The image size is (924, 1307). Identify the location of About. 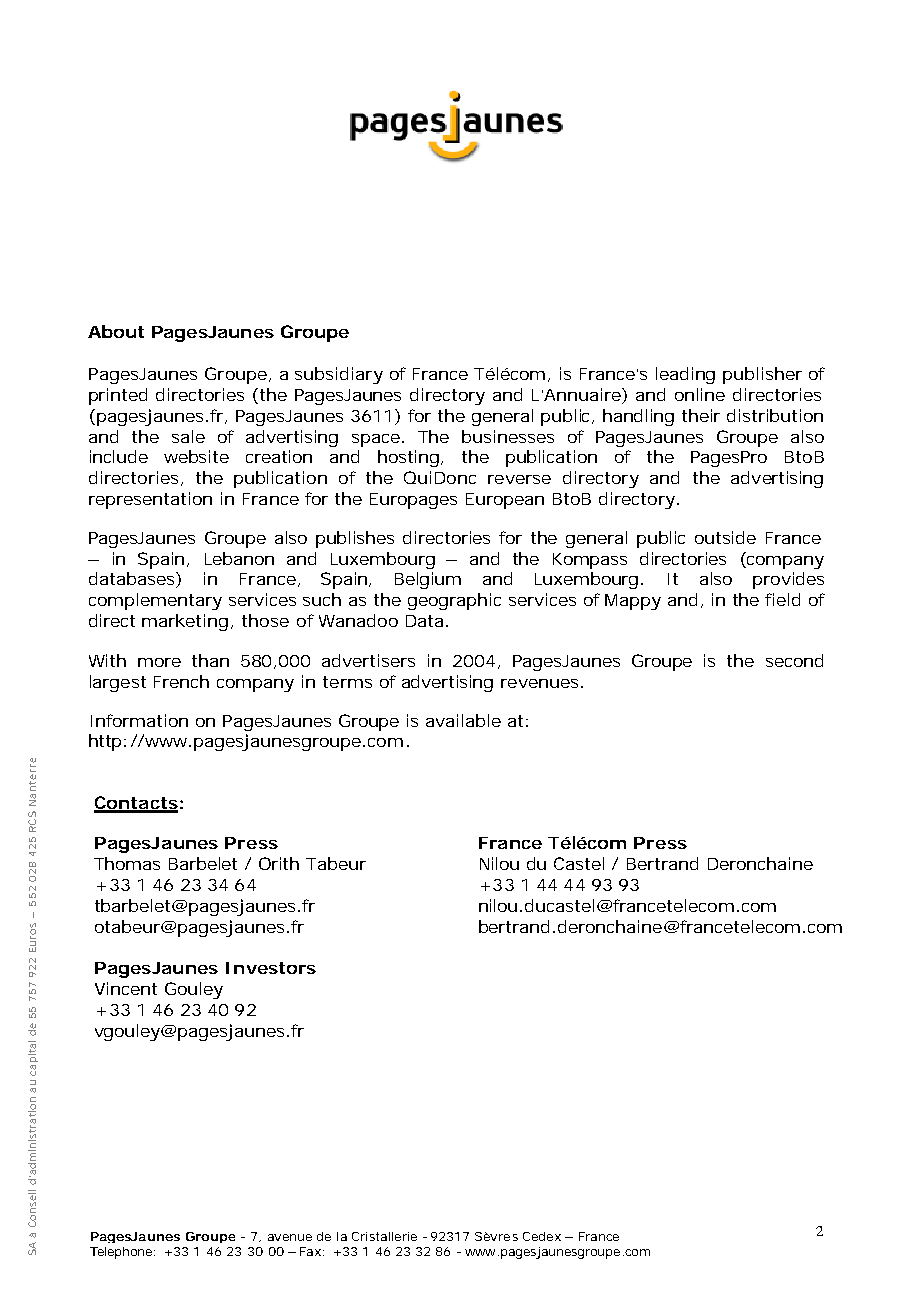
(116, 331).
